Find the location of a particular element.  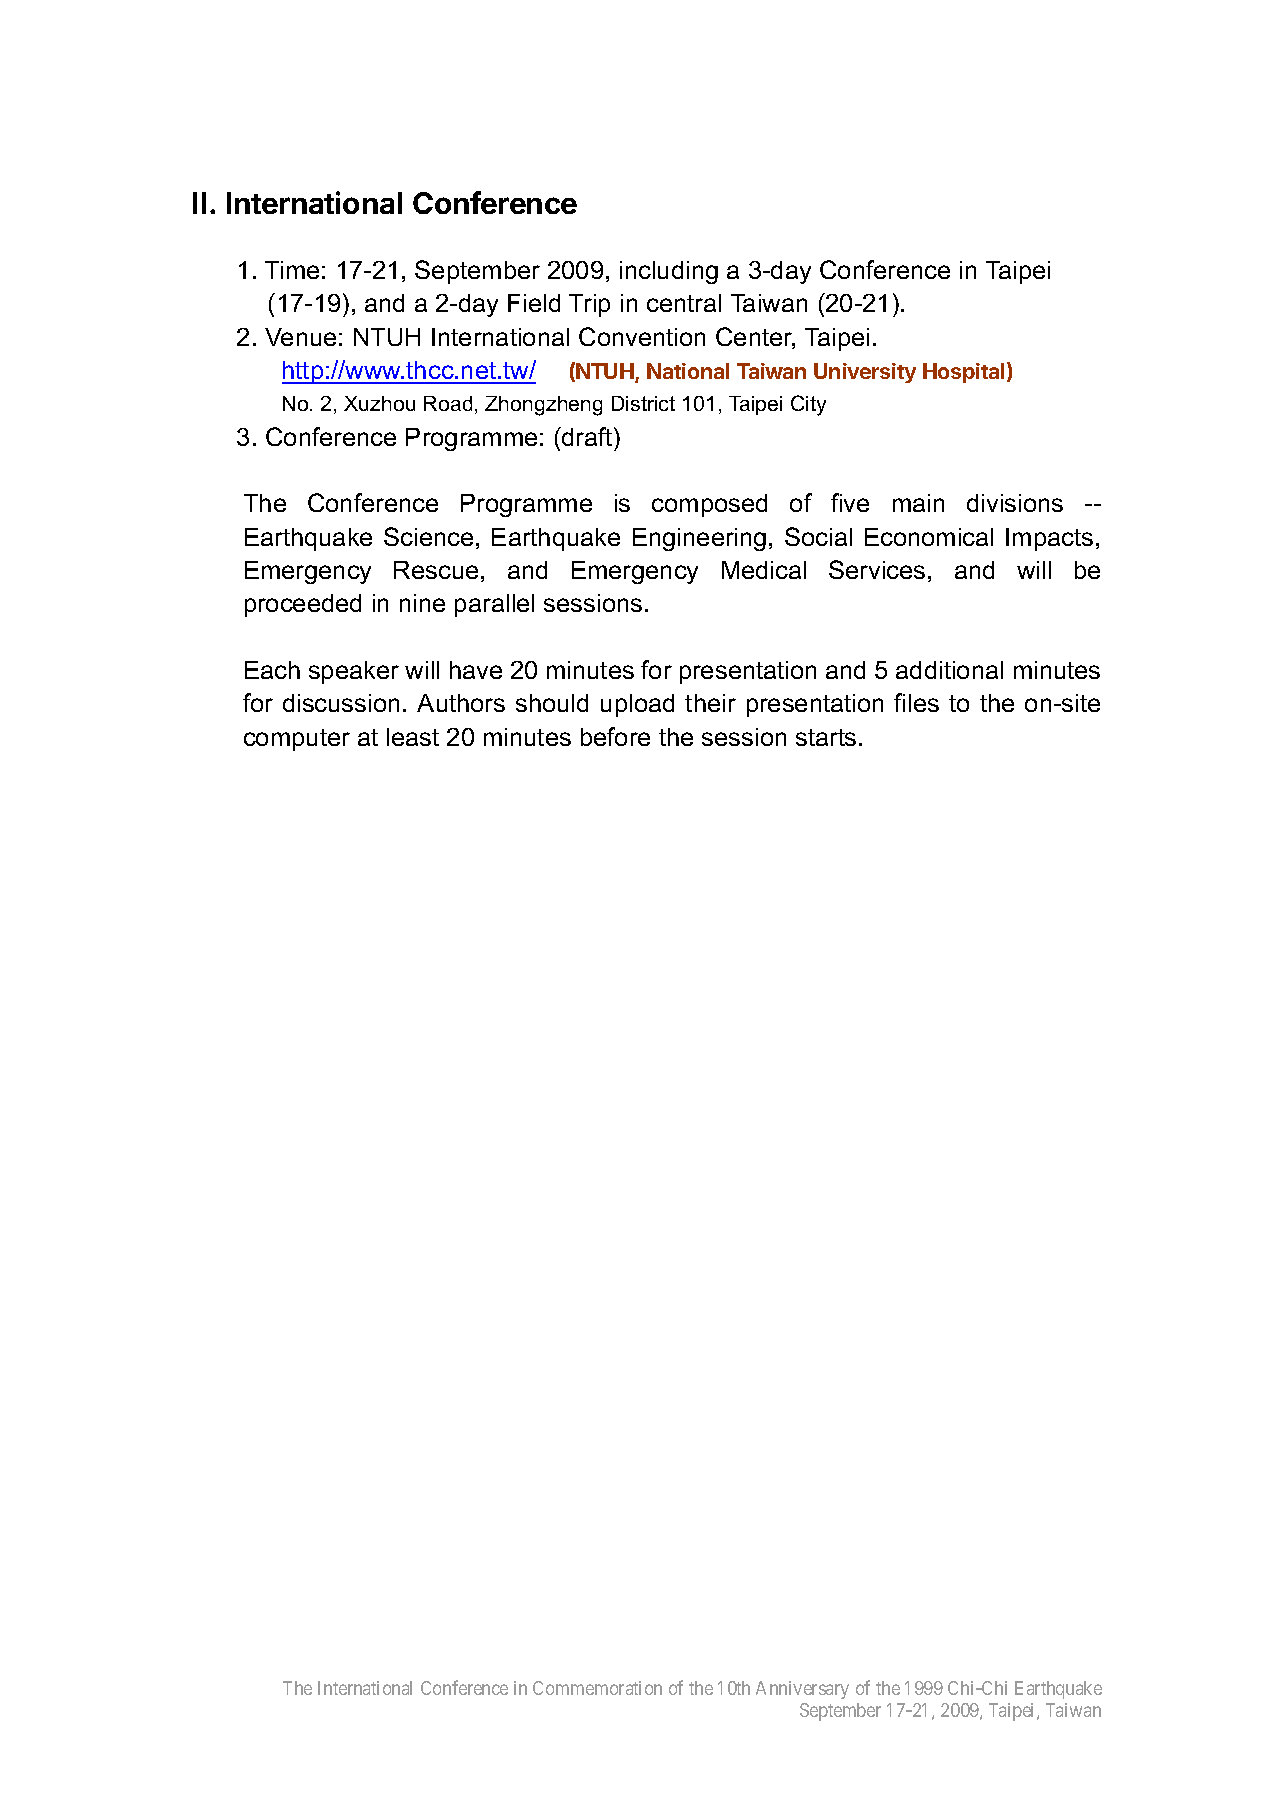

Venue is located at coordinates (300, 337).
